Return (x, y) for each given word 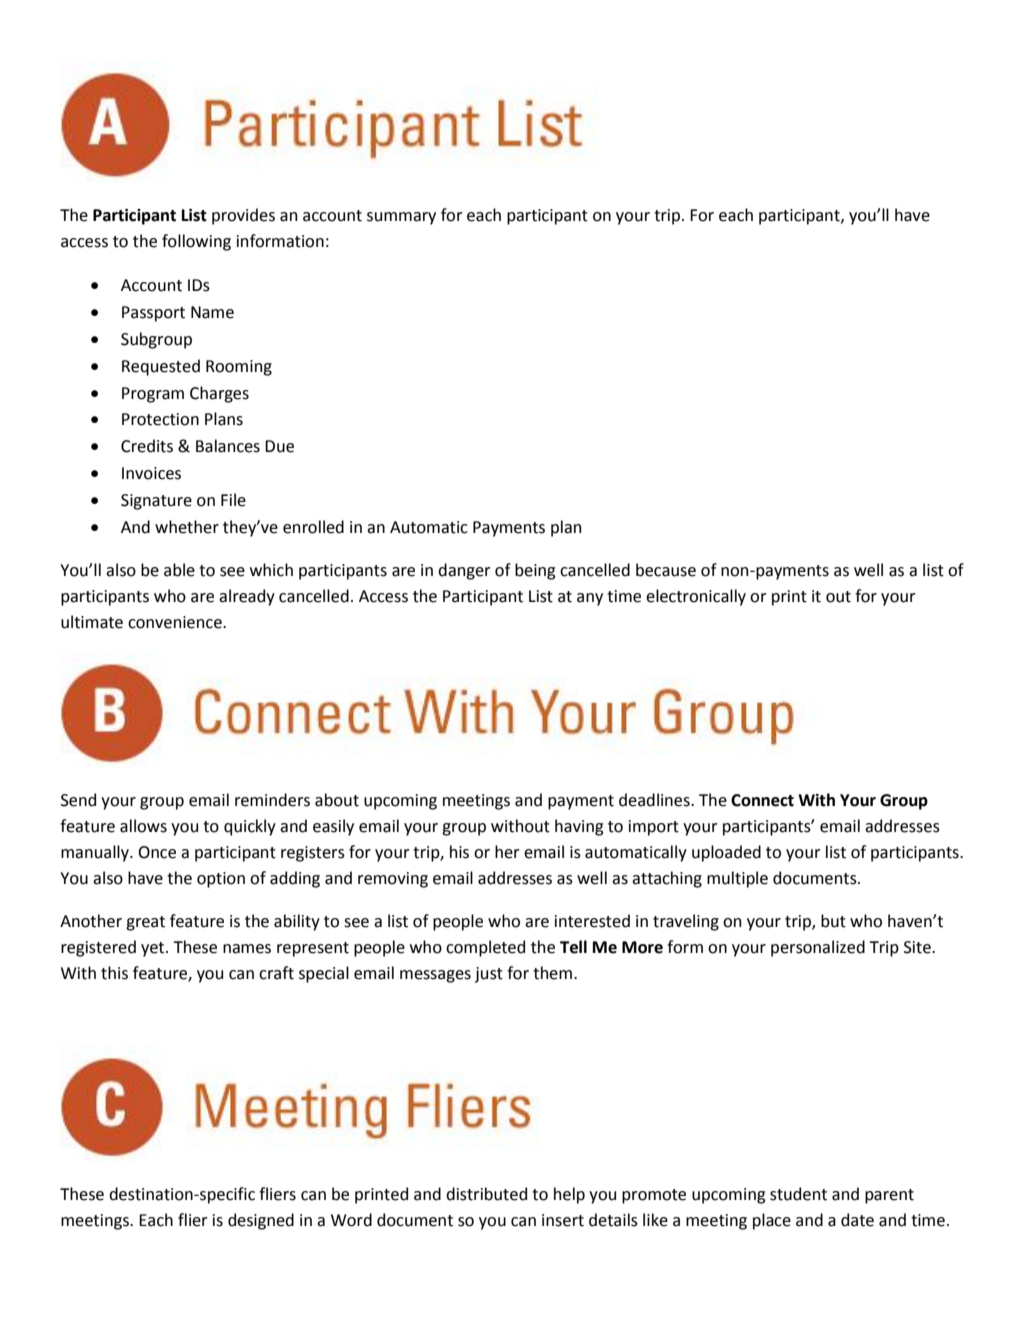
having (579, 827)
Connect (762, 800)
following (196, 242)
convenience (176, 622)
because (666, 570)
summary (401, 218)
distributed (486, 1194)
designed (261, 1221)
